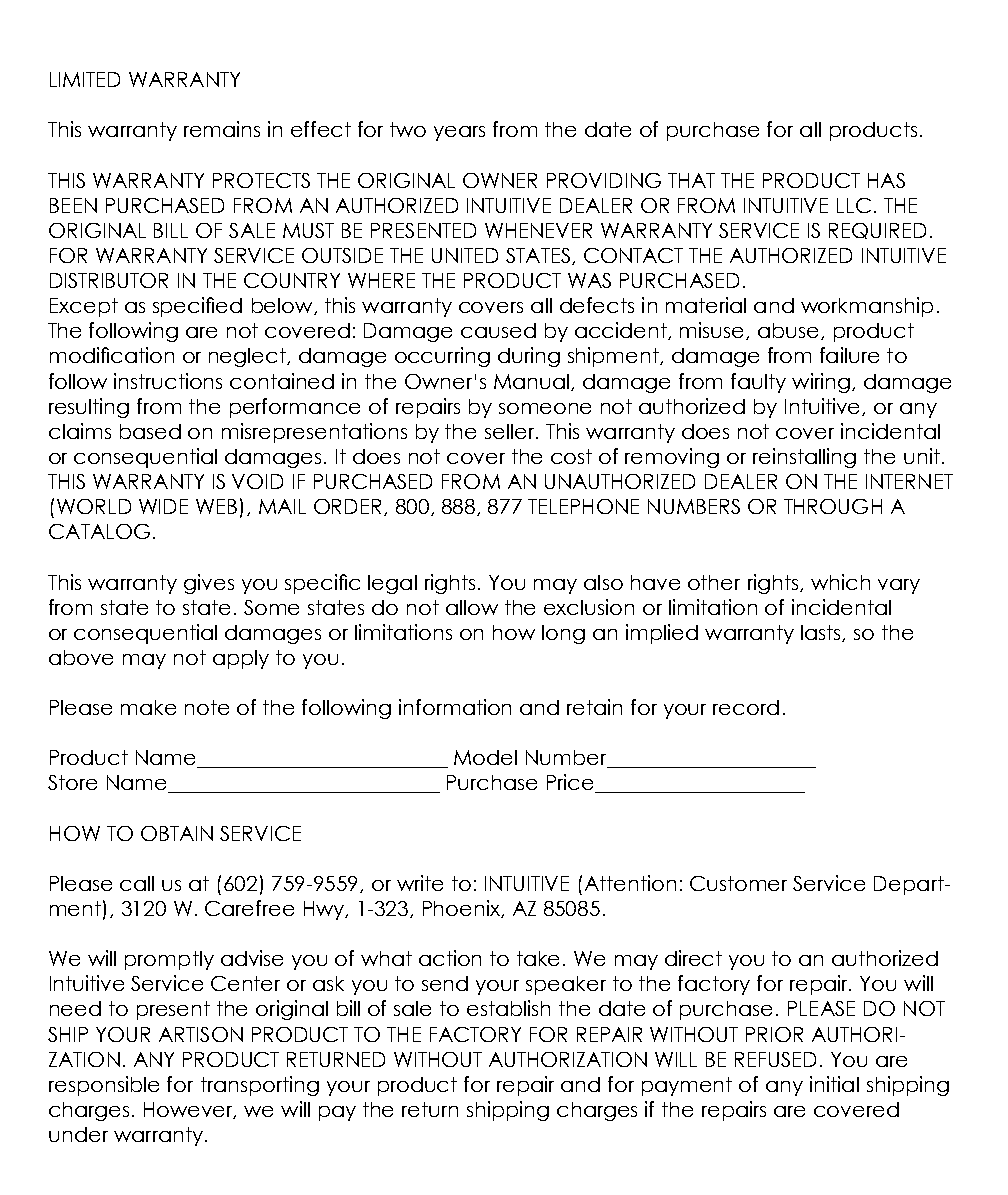  Describe the element at coordinates (190, 1110) in the image. I see `However` at that location.
